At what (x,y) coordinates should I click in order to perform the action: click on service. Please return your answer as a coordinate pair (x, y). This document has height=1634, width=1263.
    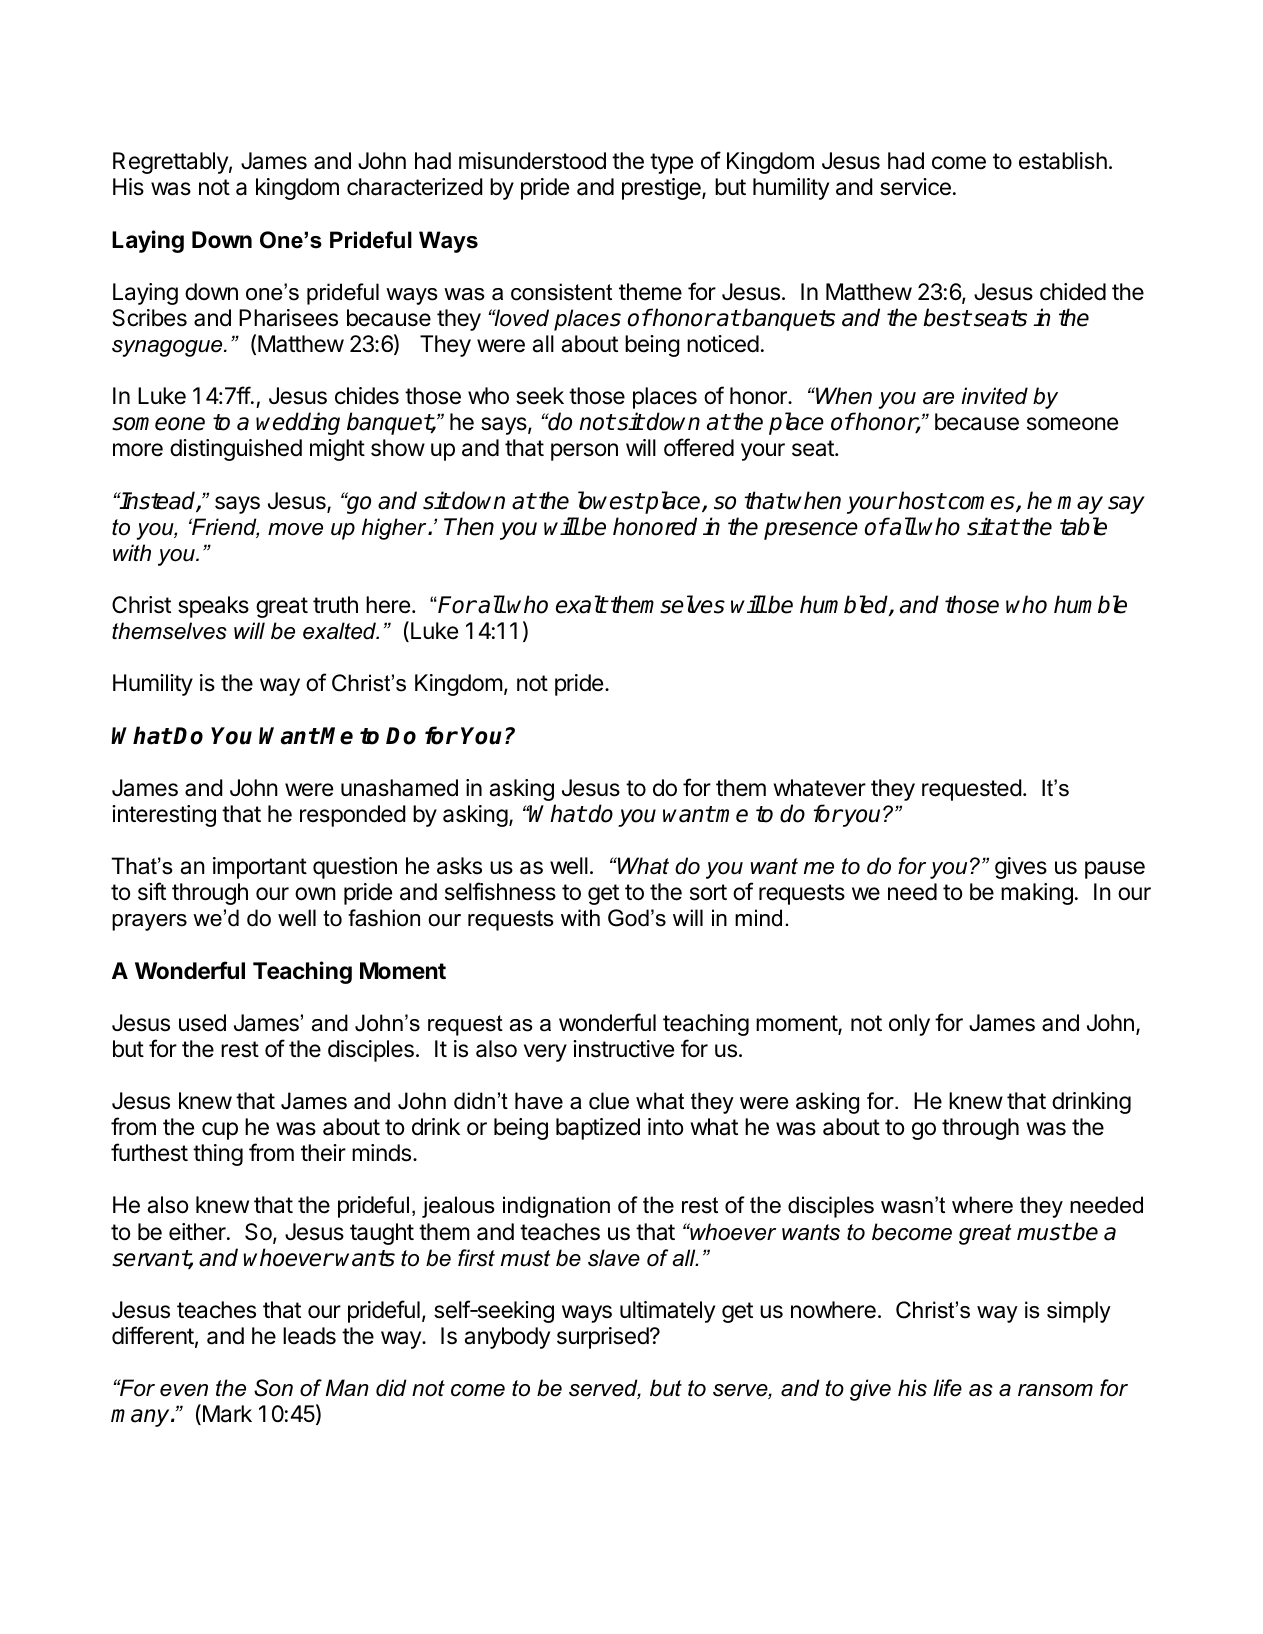
    Looking at the image, I should click on (915, 187).
